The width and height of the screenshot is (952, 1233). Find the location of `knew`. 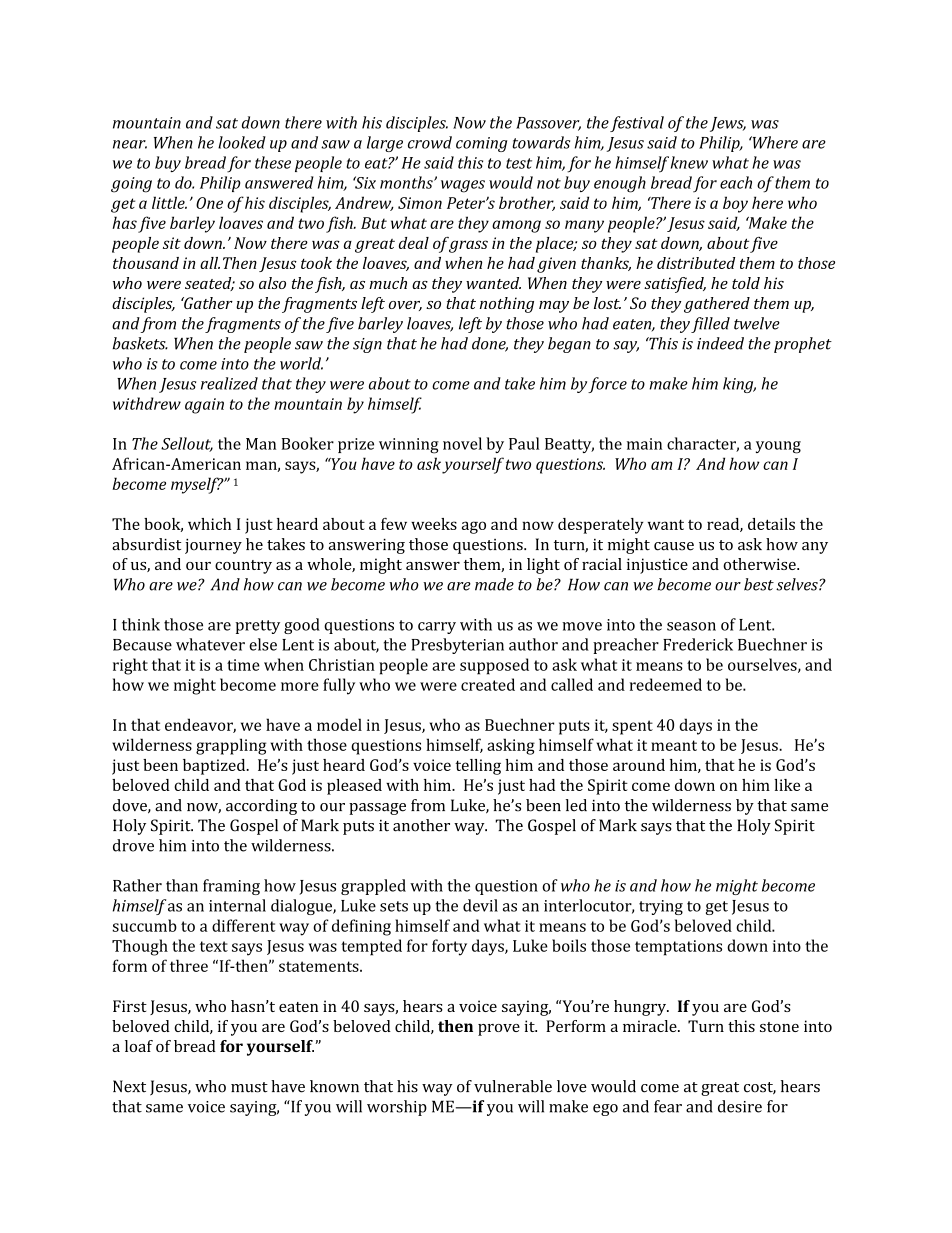

knew is located at coordinates (689, 162).
